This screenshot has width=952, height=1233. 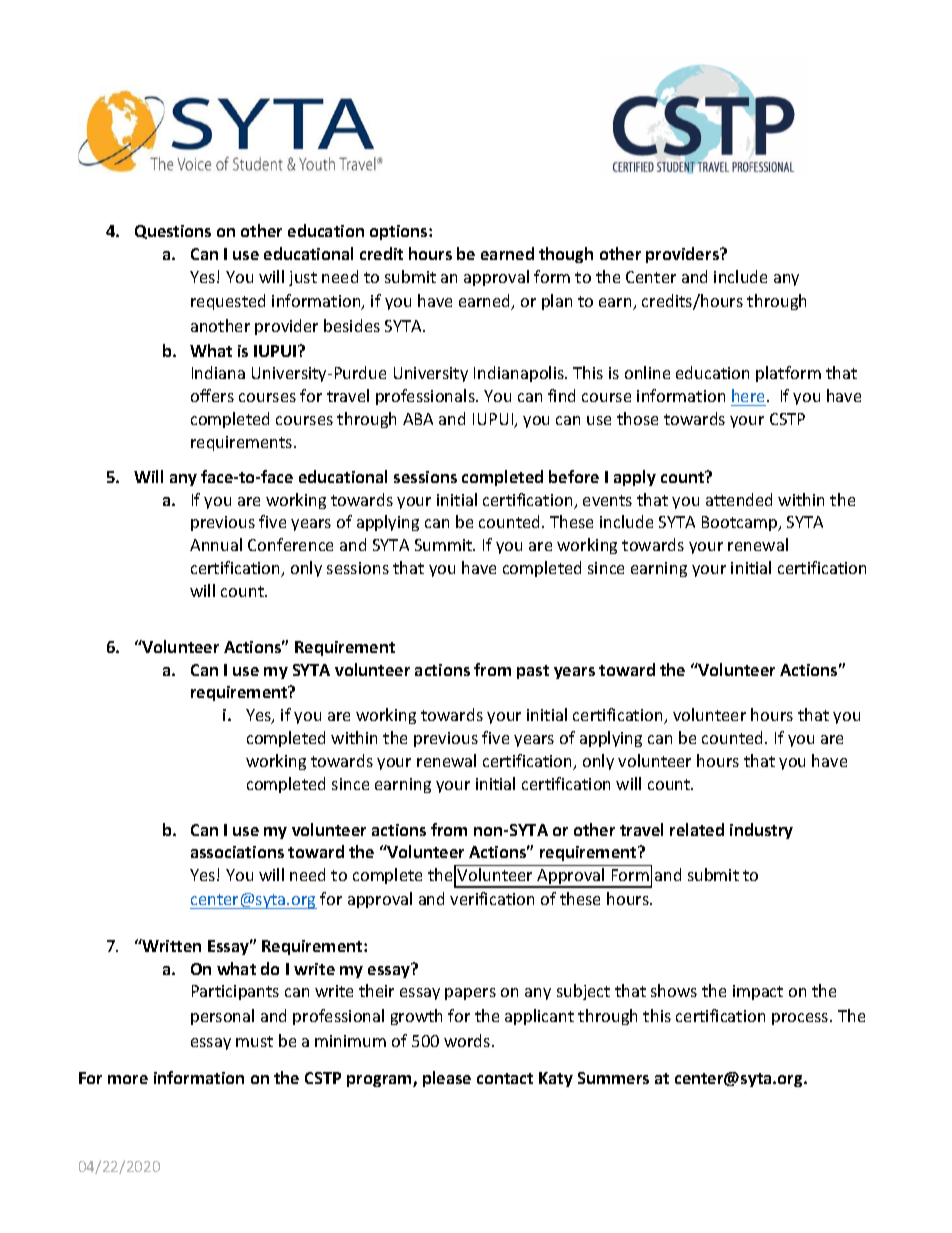 What do you see at coordinates (400, 232) in the screenshot?
I see `options` at bounding box center [400, 232].
